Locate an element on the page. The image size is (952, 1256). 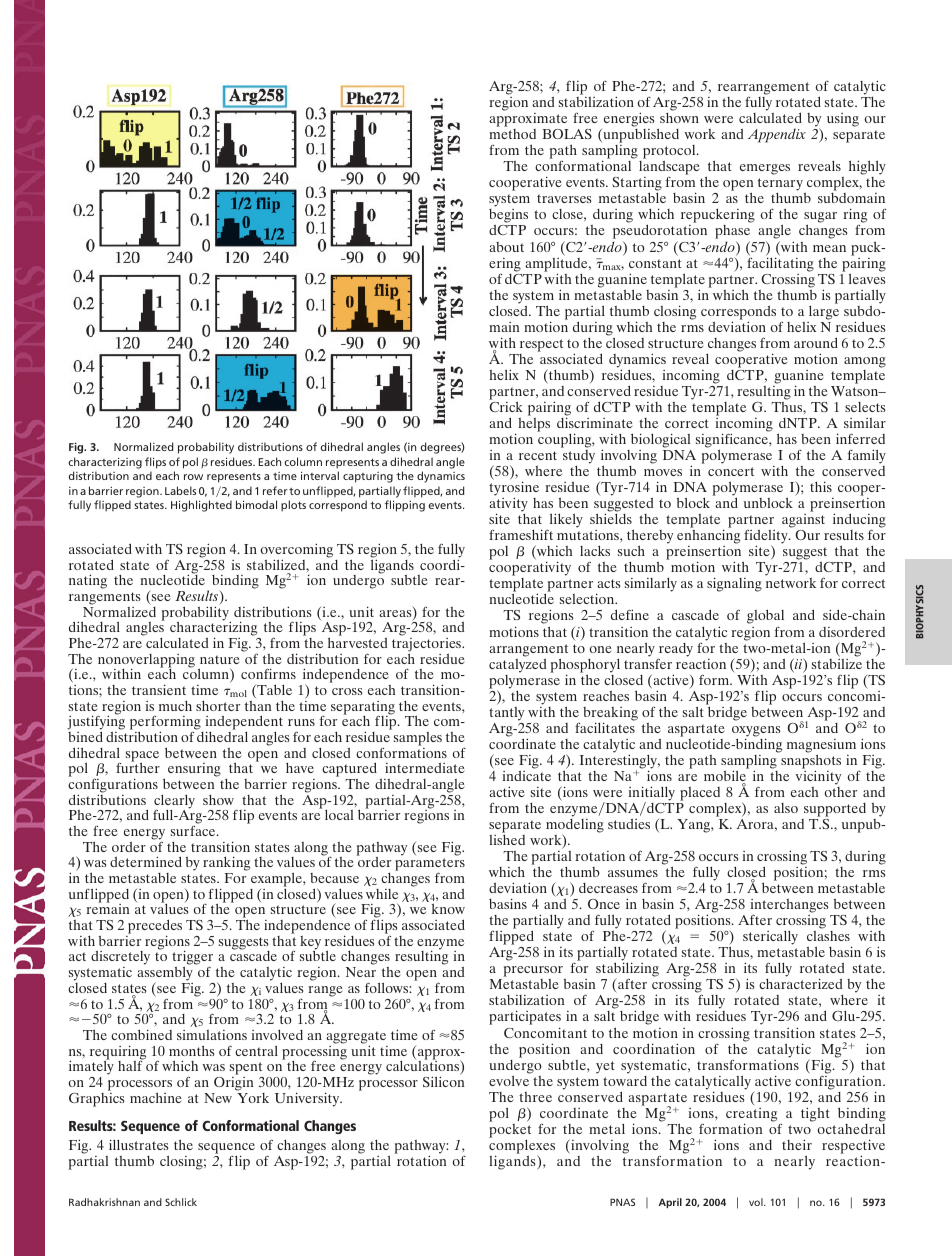
surface is located at coordinates (194, 831).
